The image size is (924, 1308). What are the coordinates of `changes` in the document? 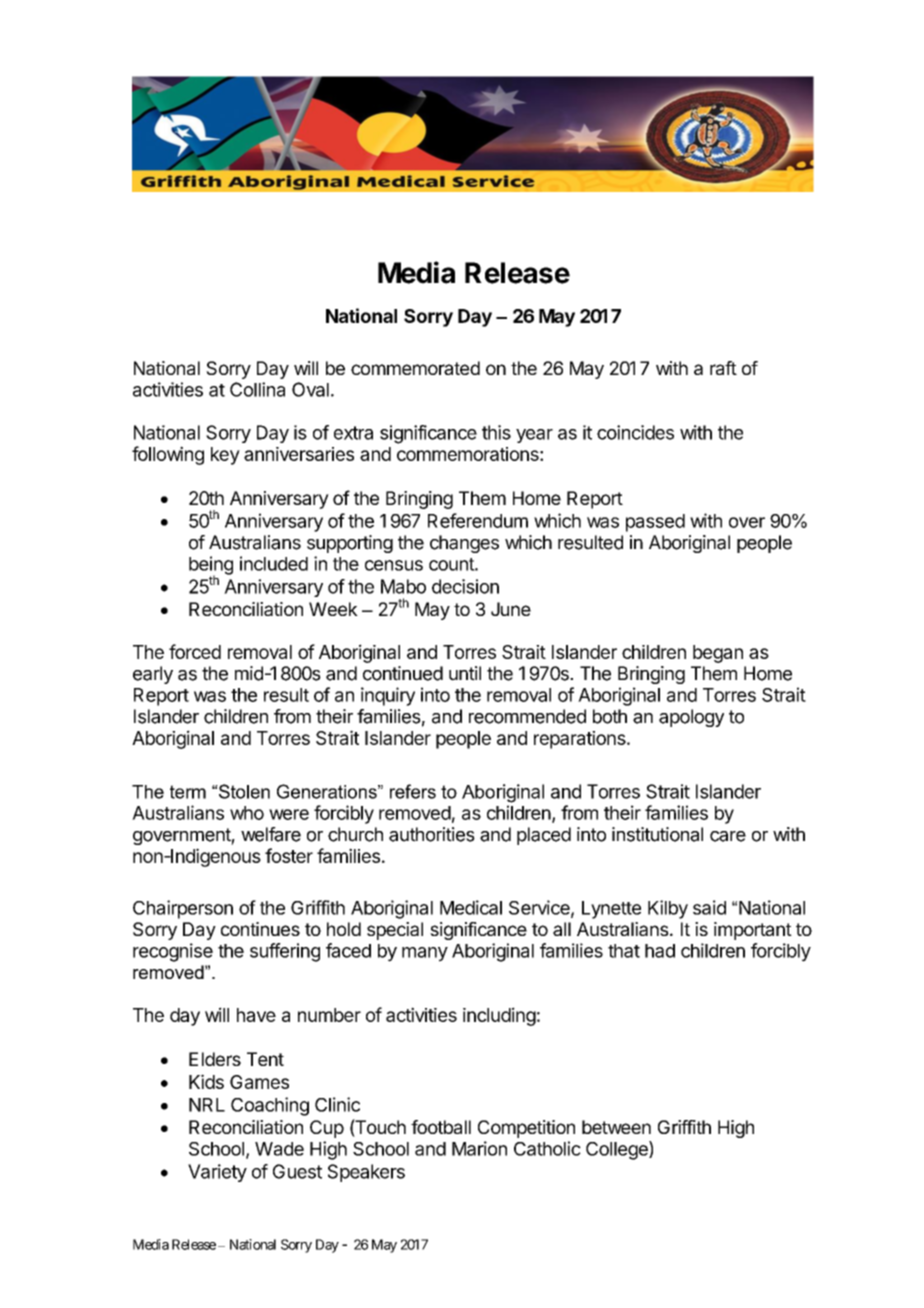 It's located at (464, 544).
